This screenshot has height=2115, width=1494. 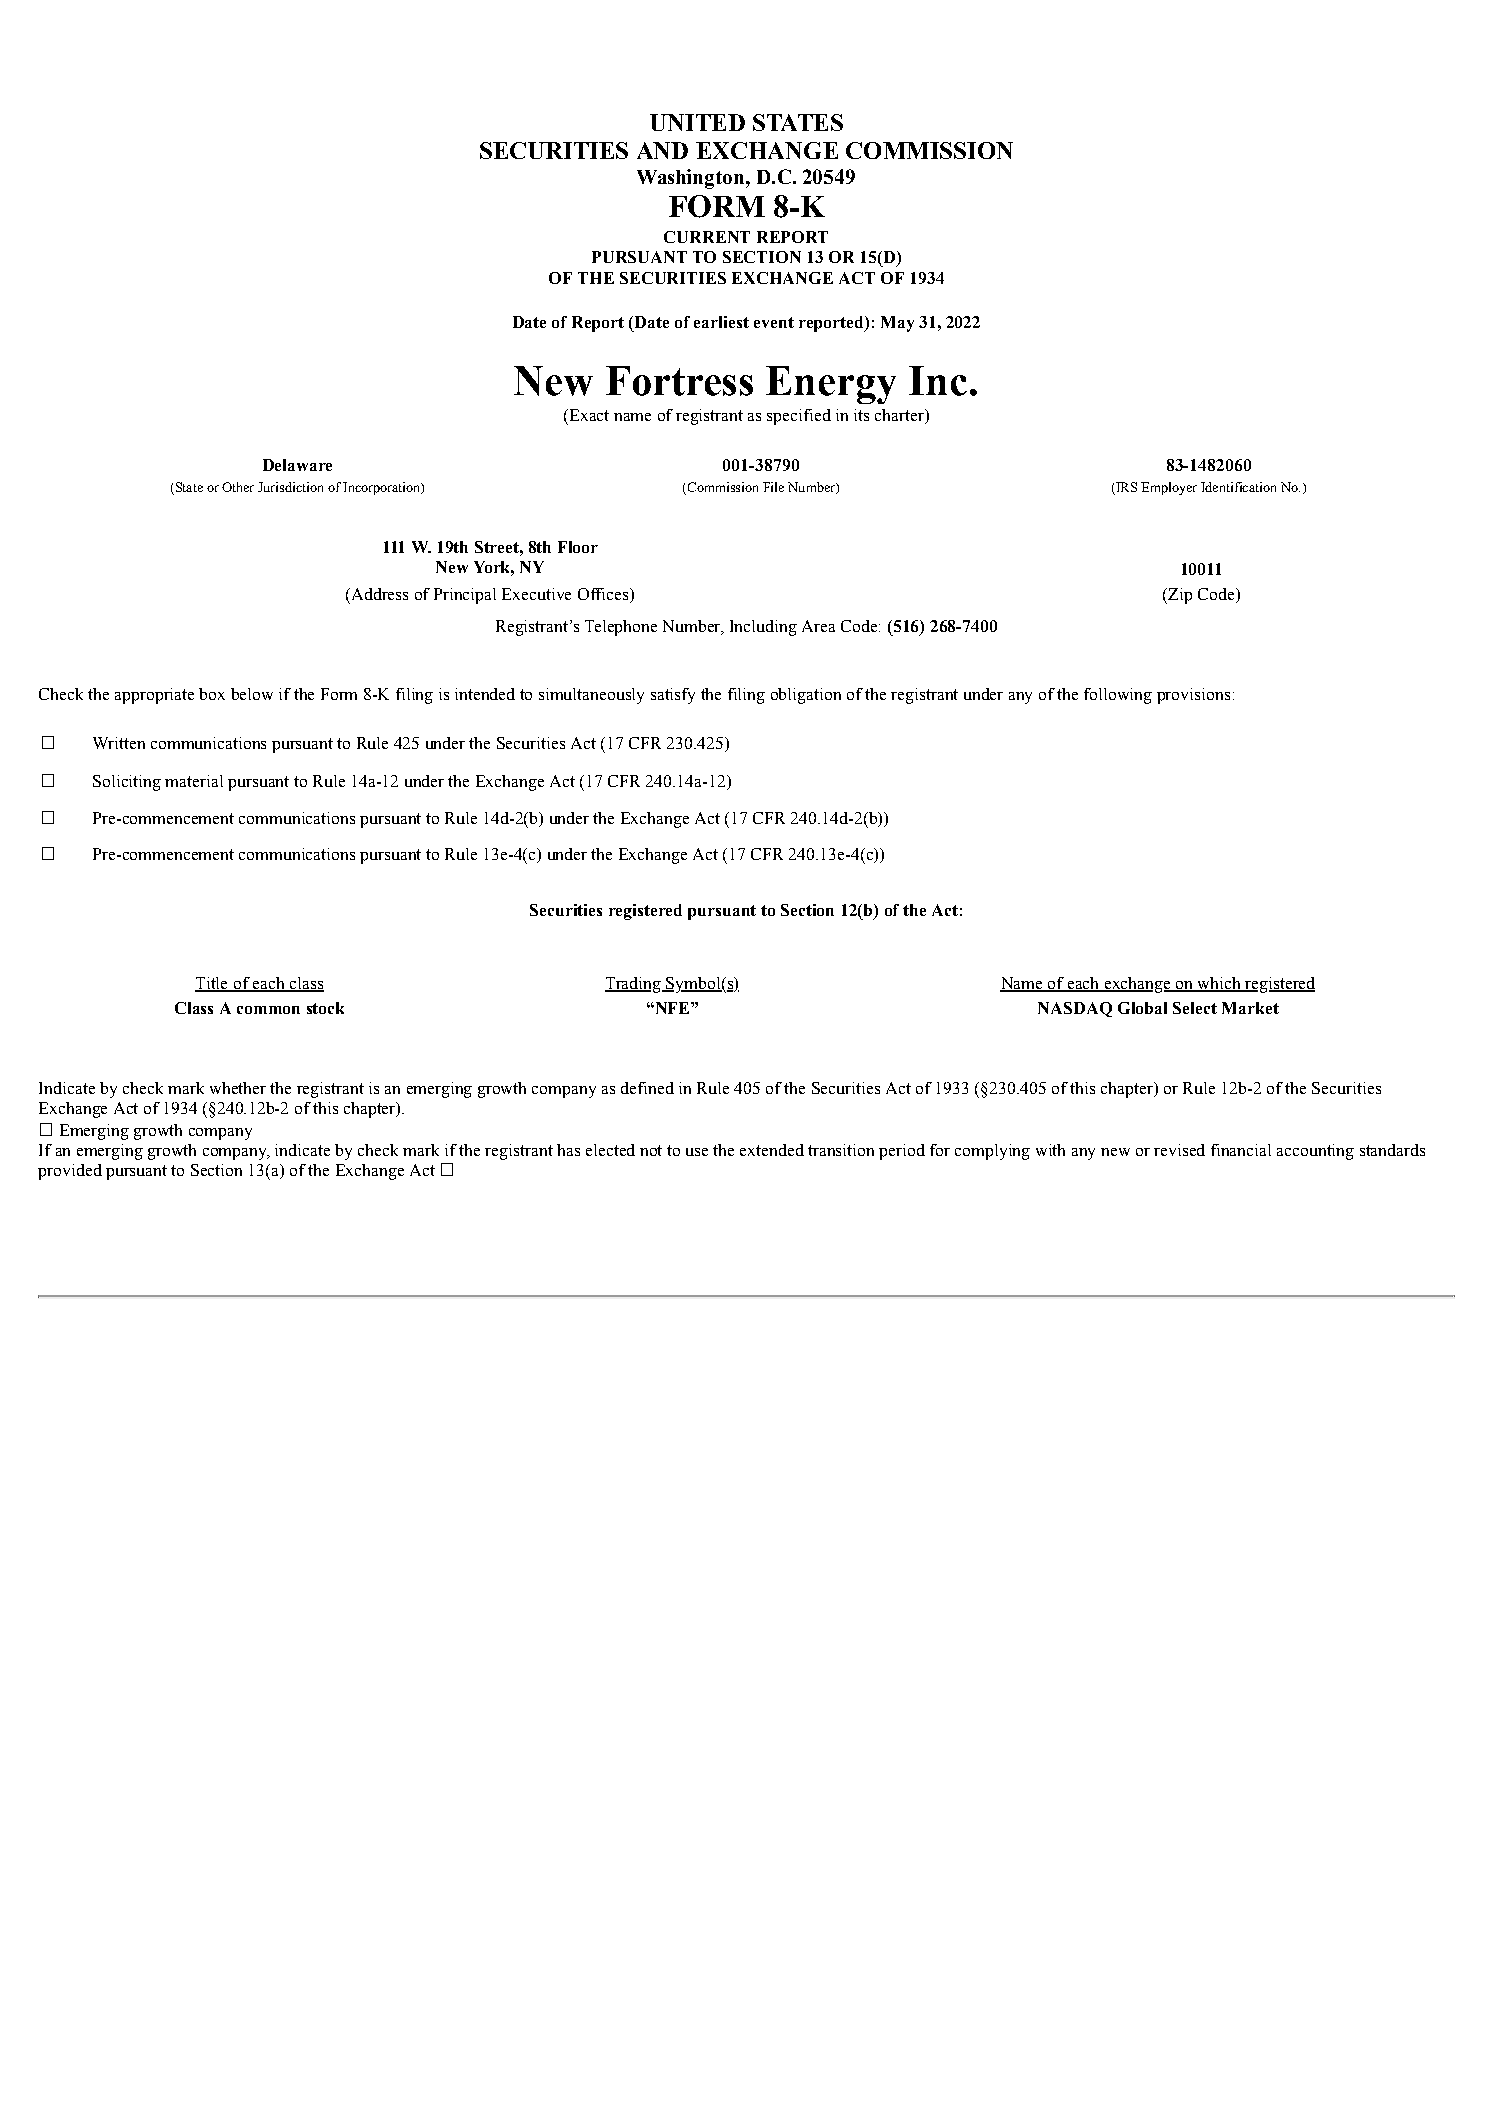 What do you see at coordinates (897, 324) in the screenshot?
I see `May` at bounding box center [897, 324].
